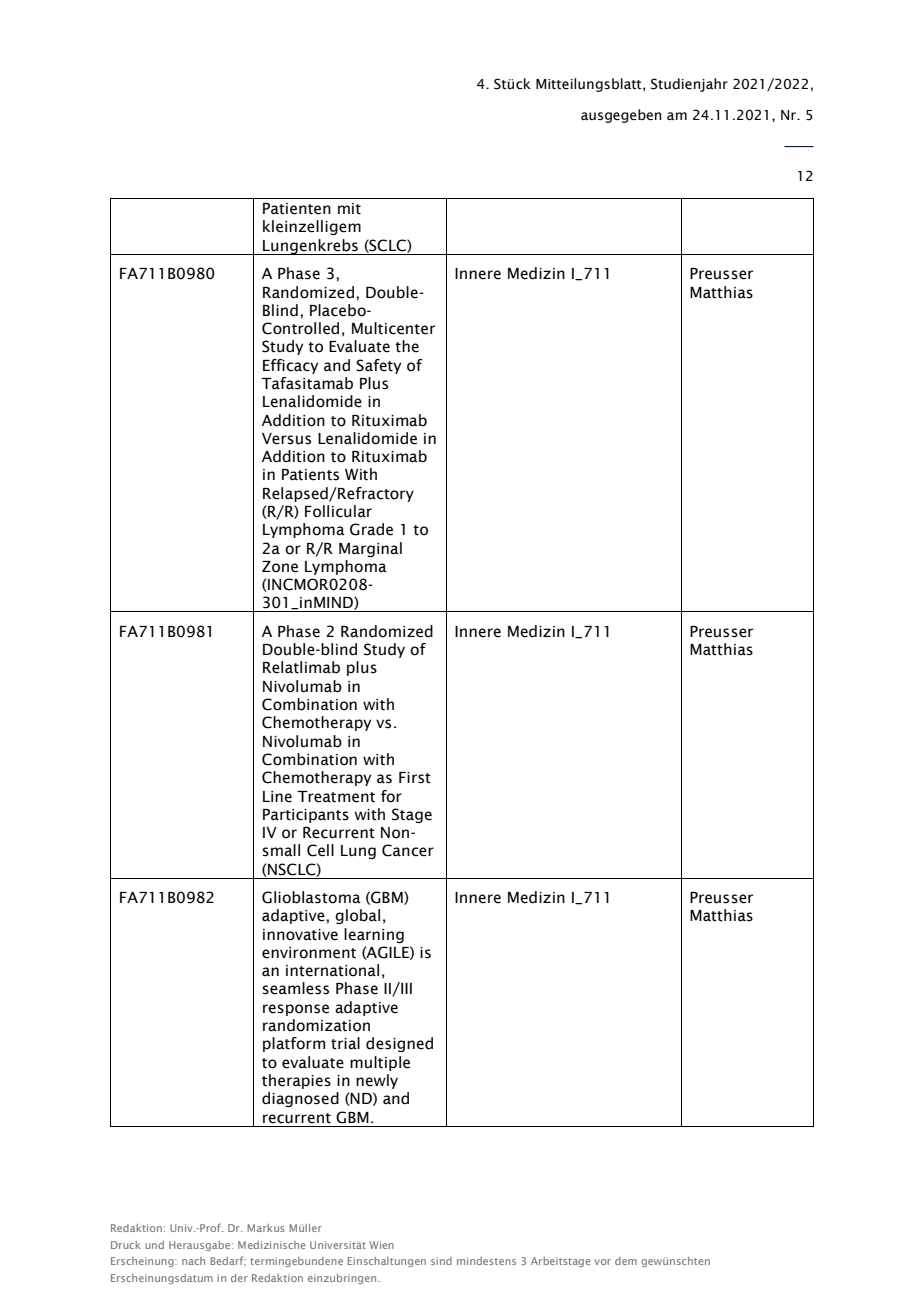 The image size is (924, 1308). What do you see at coordinates (371, 529) in the image?
I see `Grade` at bounding box center [371, 529].
